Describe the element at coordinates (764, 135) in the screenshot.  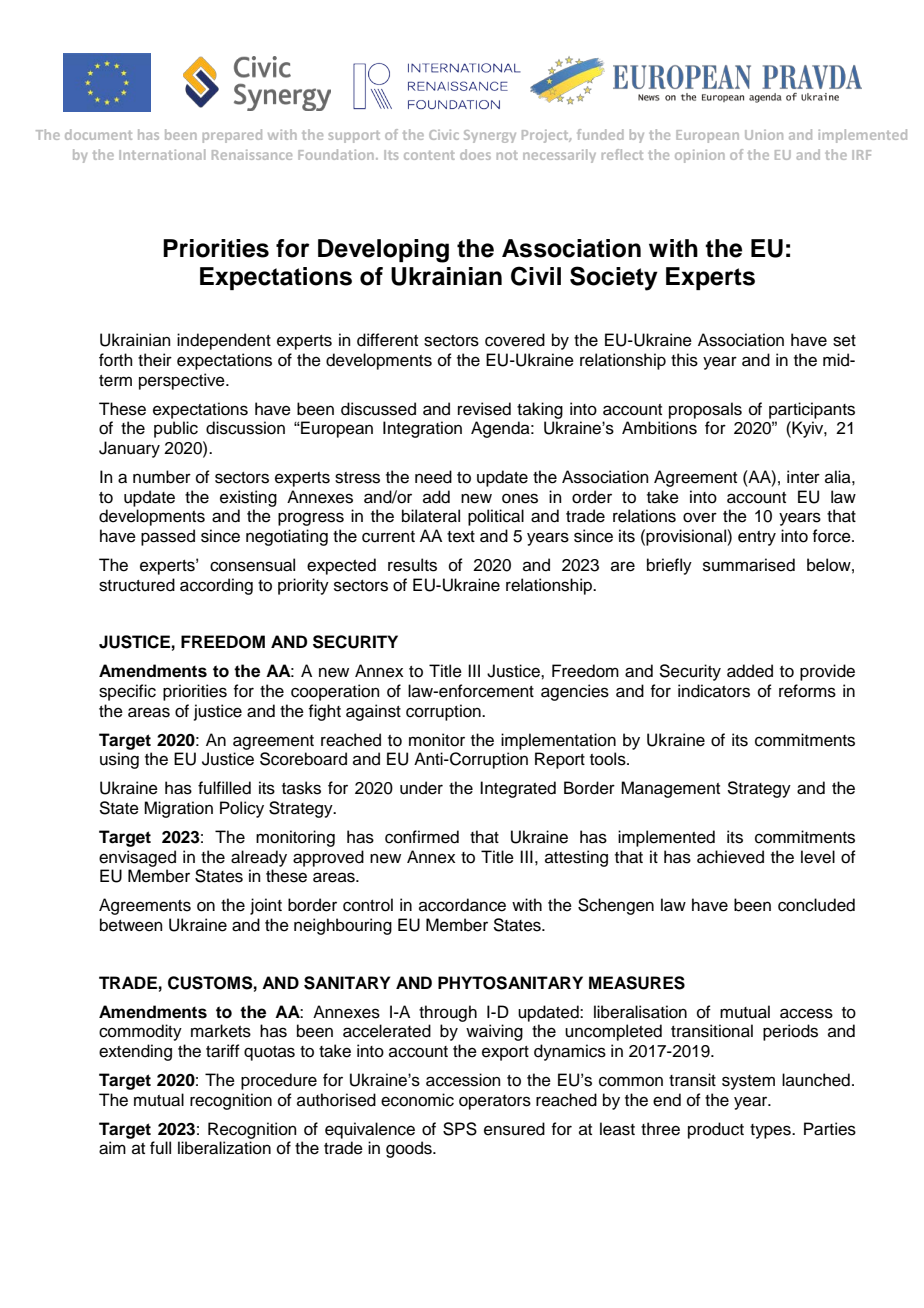
I see `Union` at that location.
